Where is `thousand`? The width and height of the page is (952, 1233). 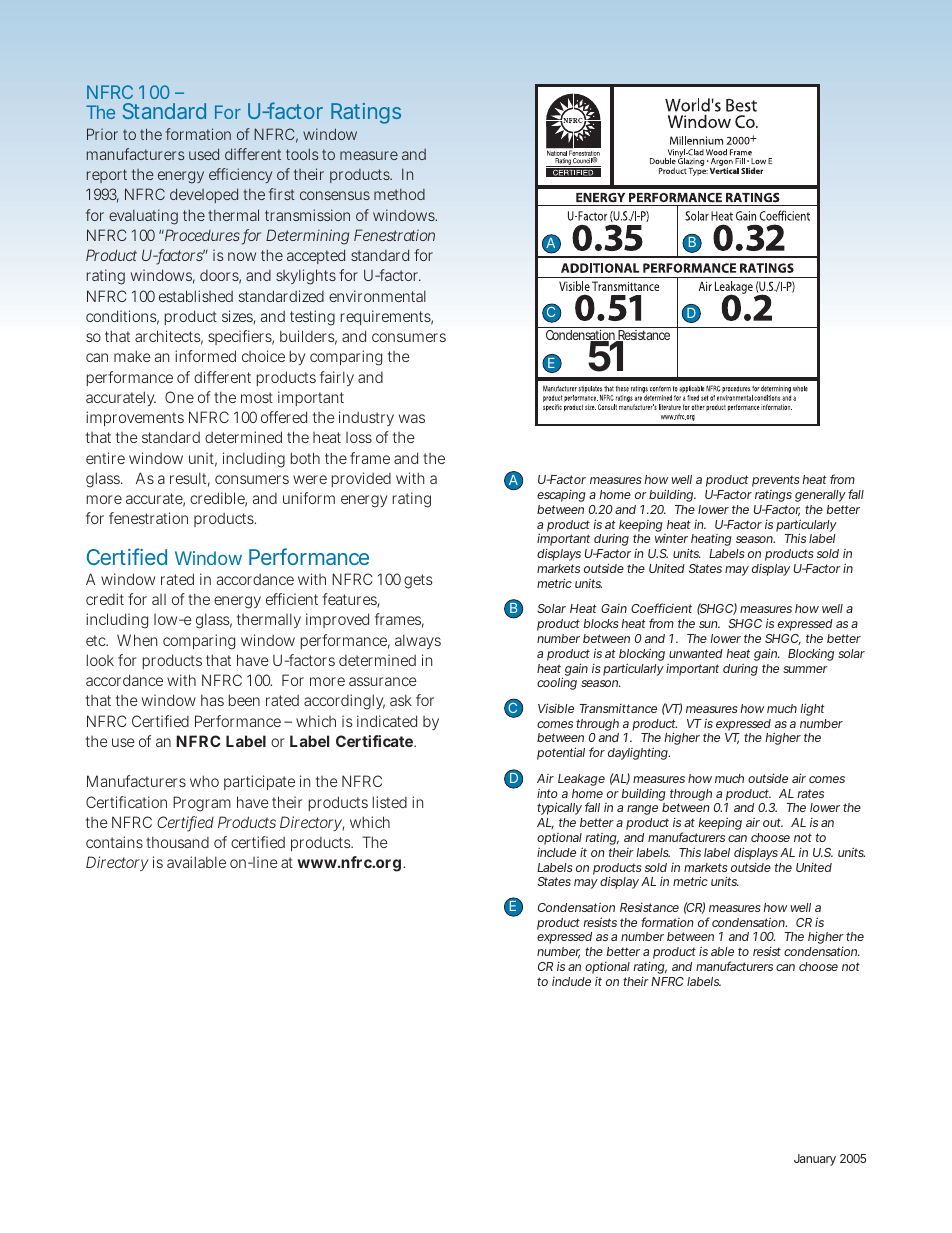 thousand is located at coordinates (177, 842).
